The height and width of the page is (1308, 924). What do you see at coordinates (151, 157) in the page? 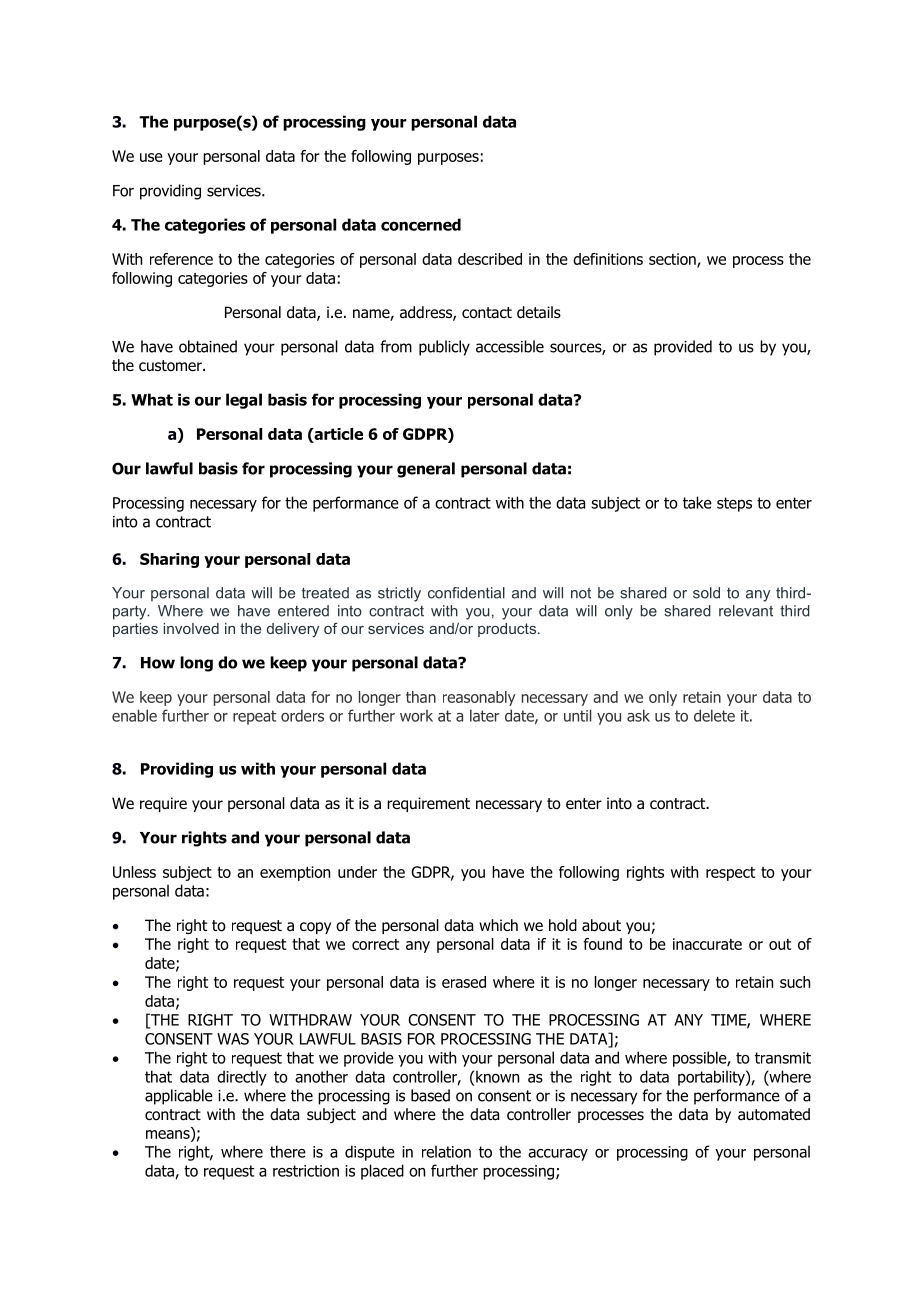
I see `use` at bounding box center [151, 157].
